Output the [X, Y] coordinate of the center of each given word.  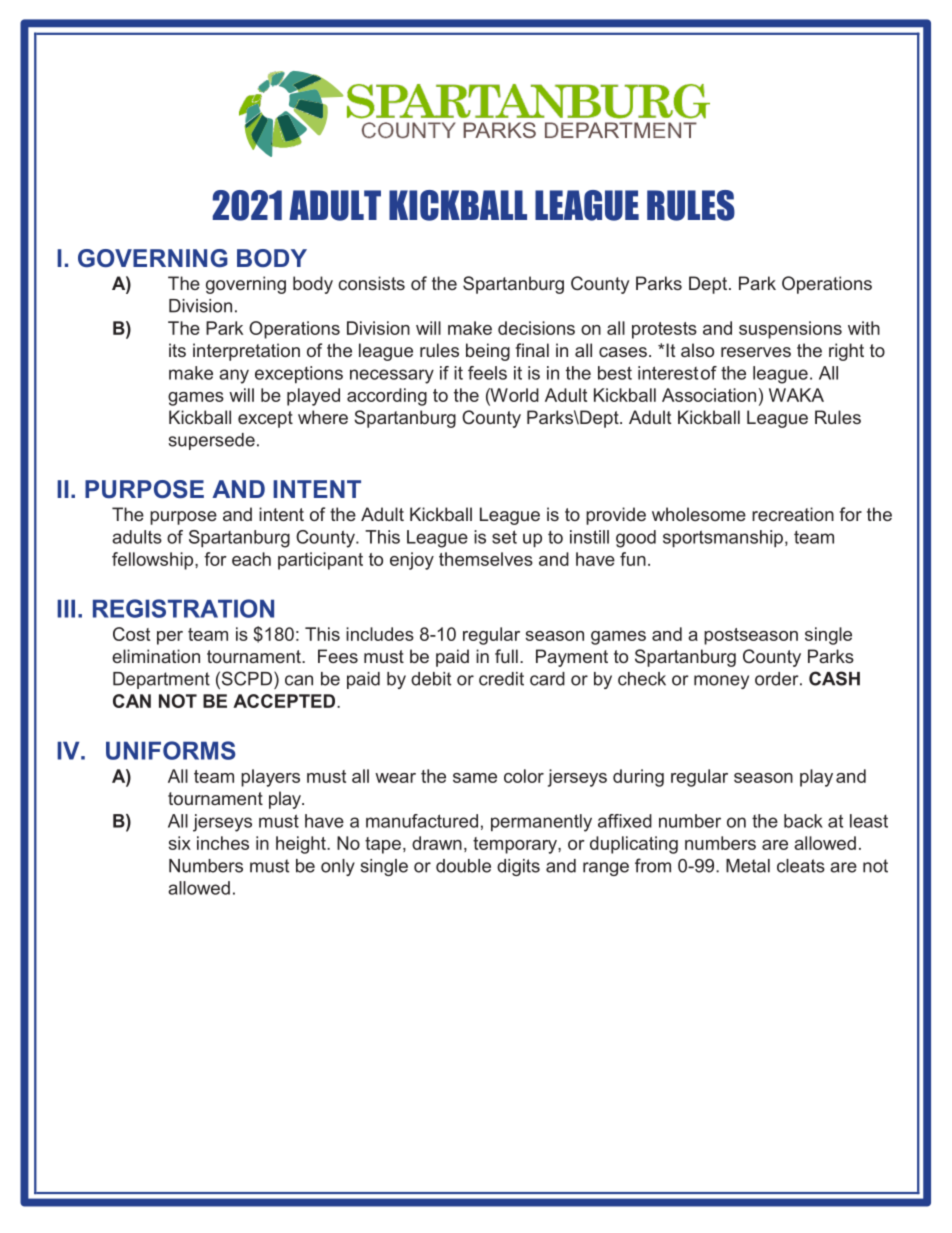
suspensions [790, 330]
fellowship [154, 561]
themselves [486, 559]
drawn [437, 843]
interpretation [246, 352]
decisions [536, 328]
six [180, 843]
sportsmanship [723, 539]
